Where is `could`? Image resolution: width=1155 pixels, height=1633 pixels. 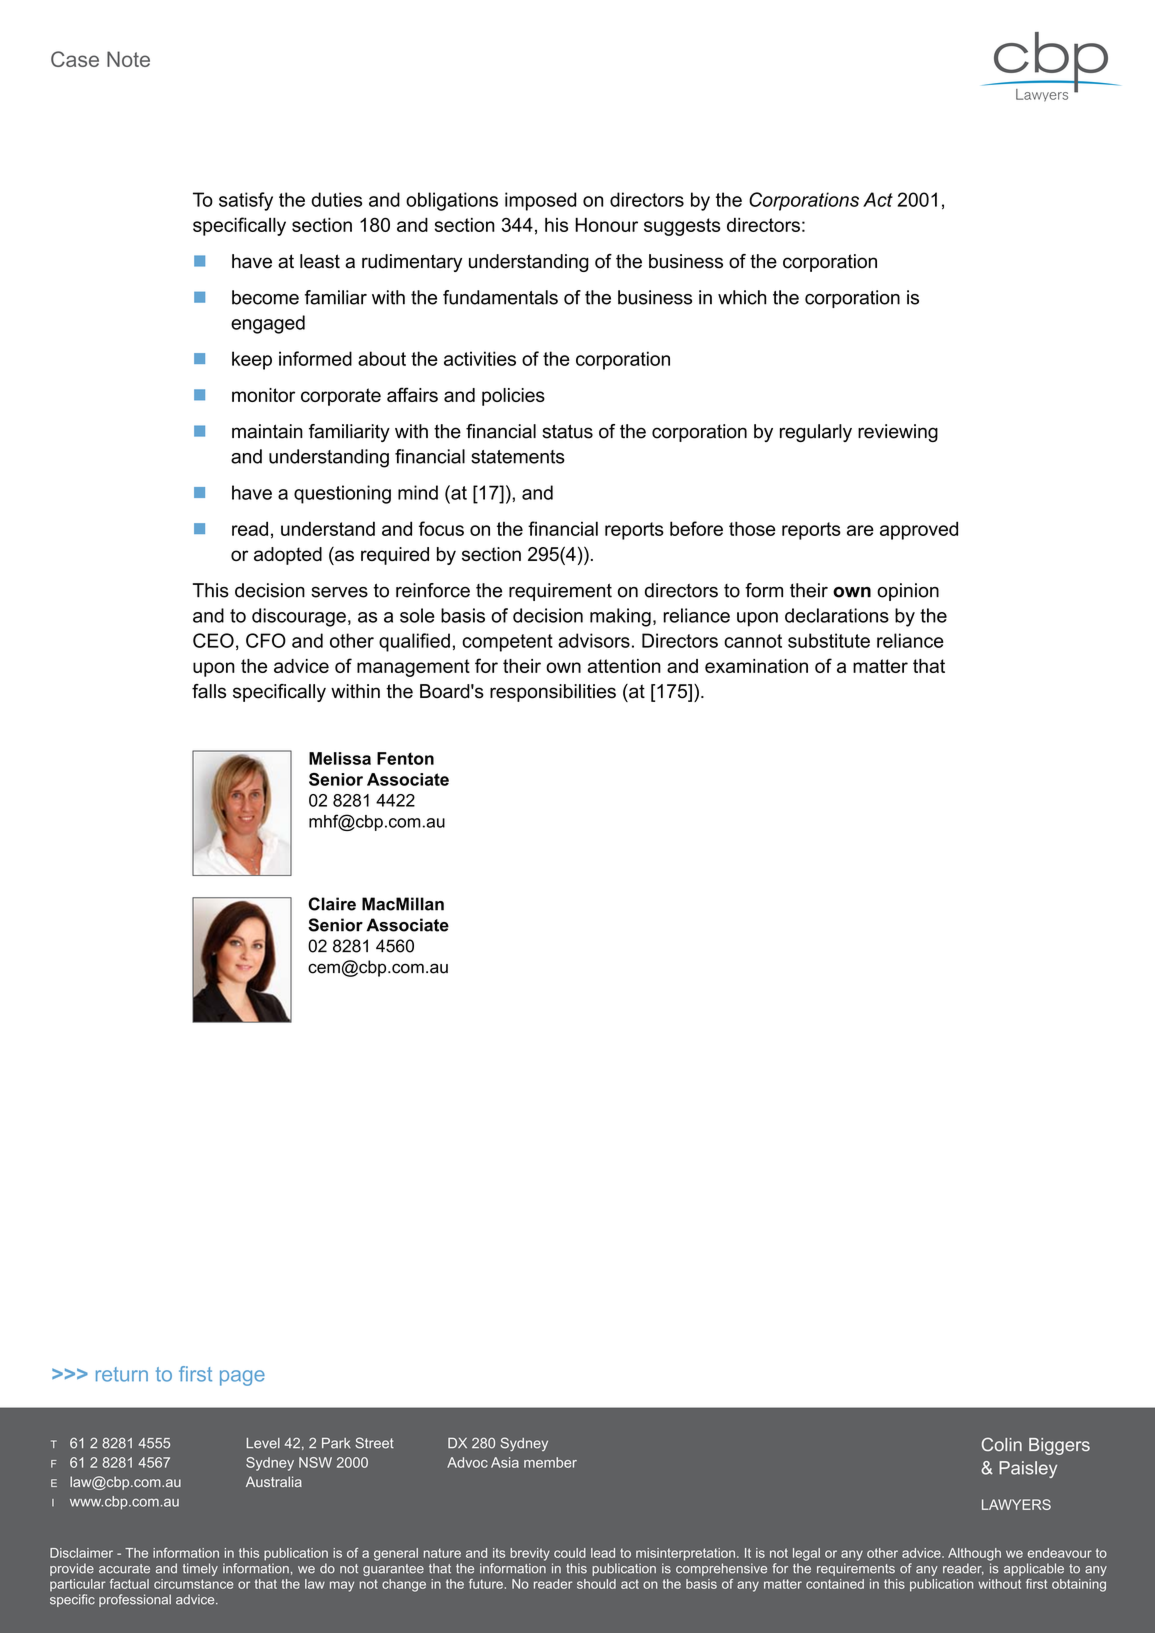 could is located at coordinates (570, 1553).
